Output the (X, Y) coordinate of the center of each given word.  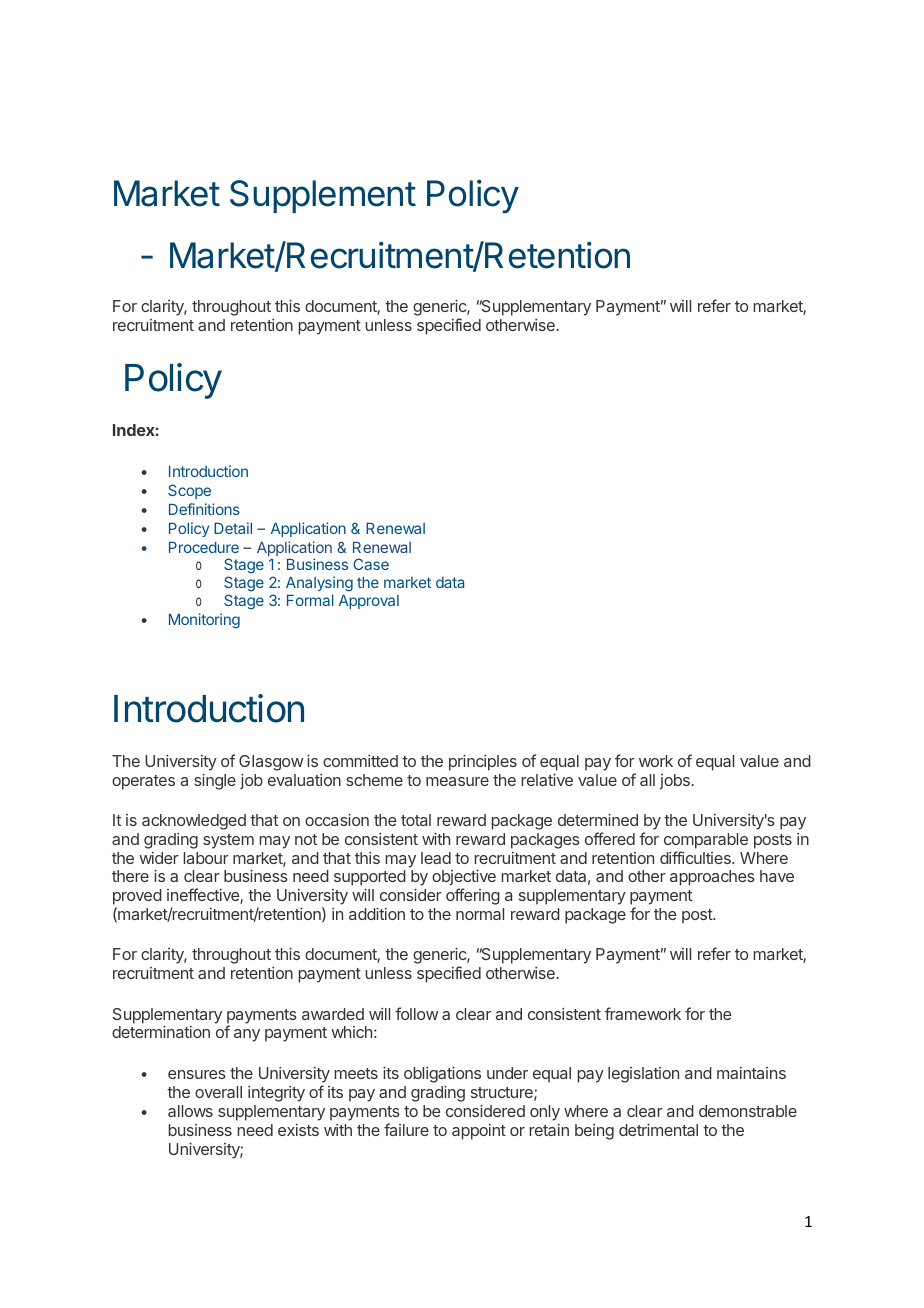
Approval (369, 602)
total (416, 820)
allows (190, 1111)
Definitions (204, 509)
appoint (479, 1132)
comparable (706, 841)
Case (371, 564)
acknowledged (194, 822)
